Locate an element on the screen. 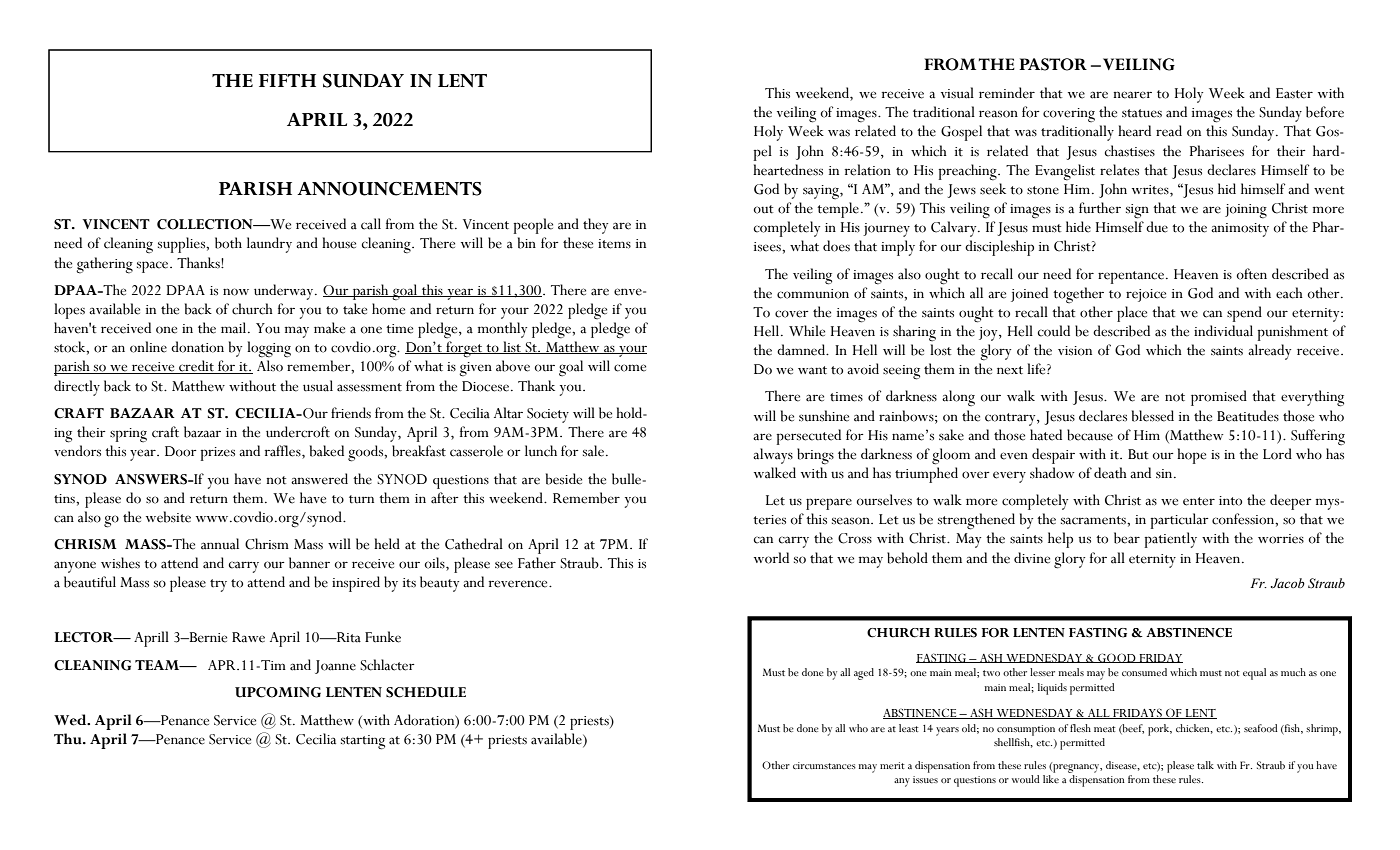  blessed is located at coordinates (1153, 416).
